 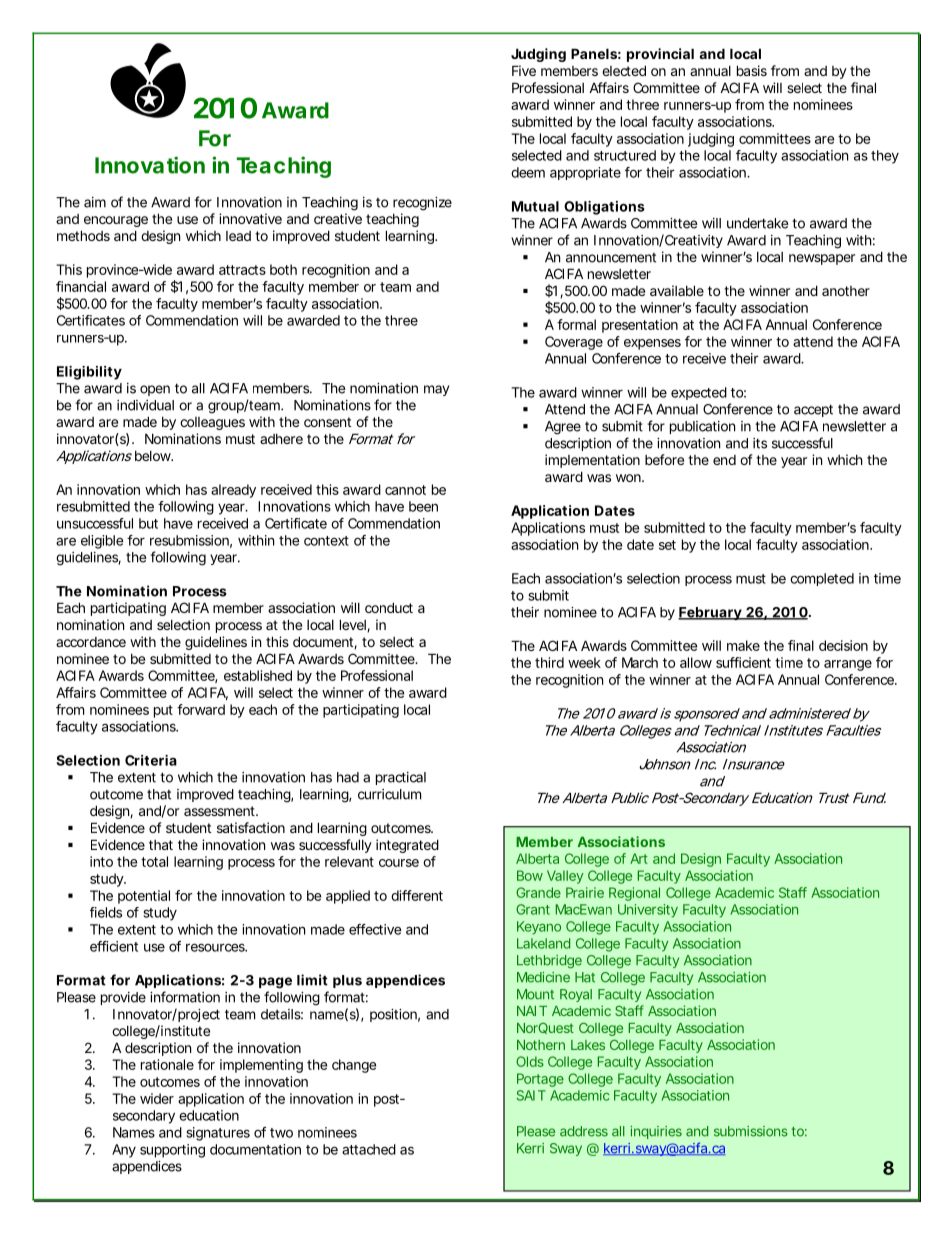 I want to click on University, so click(x=648, y=911).
